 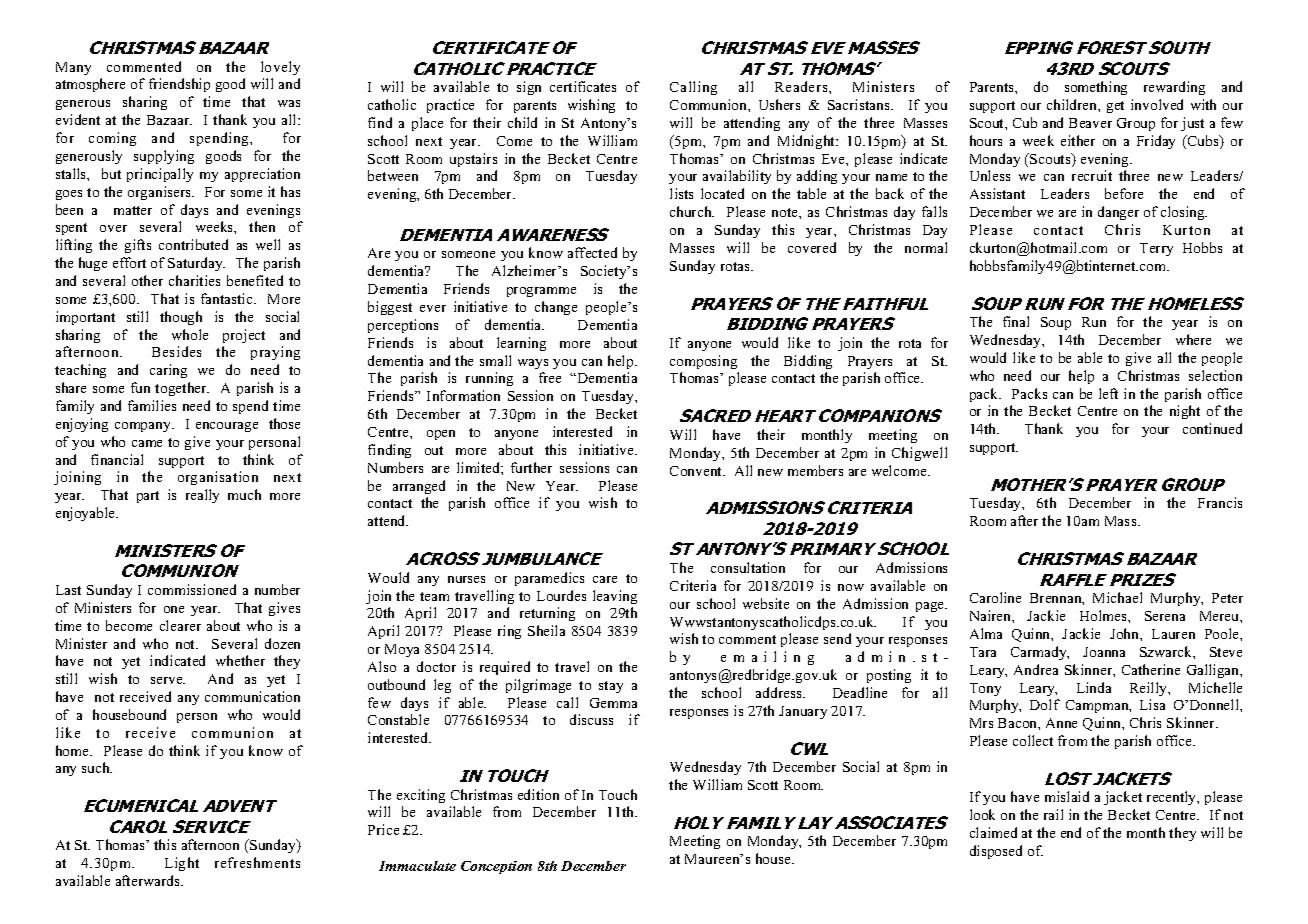 I want to click on sign, so click(x=529, y=88).
